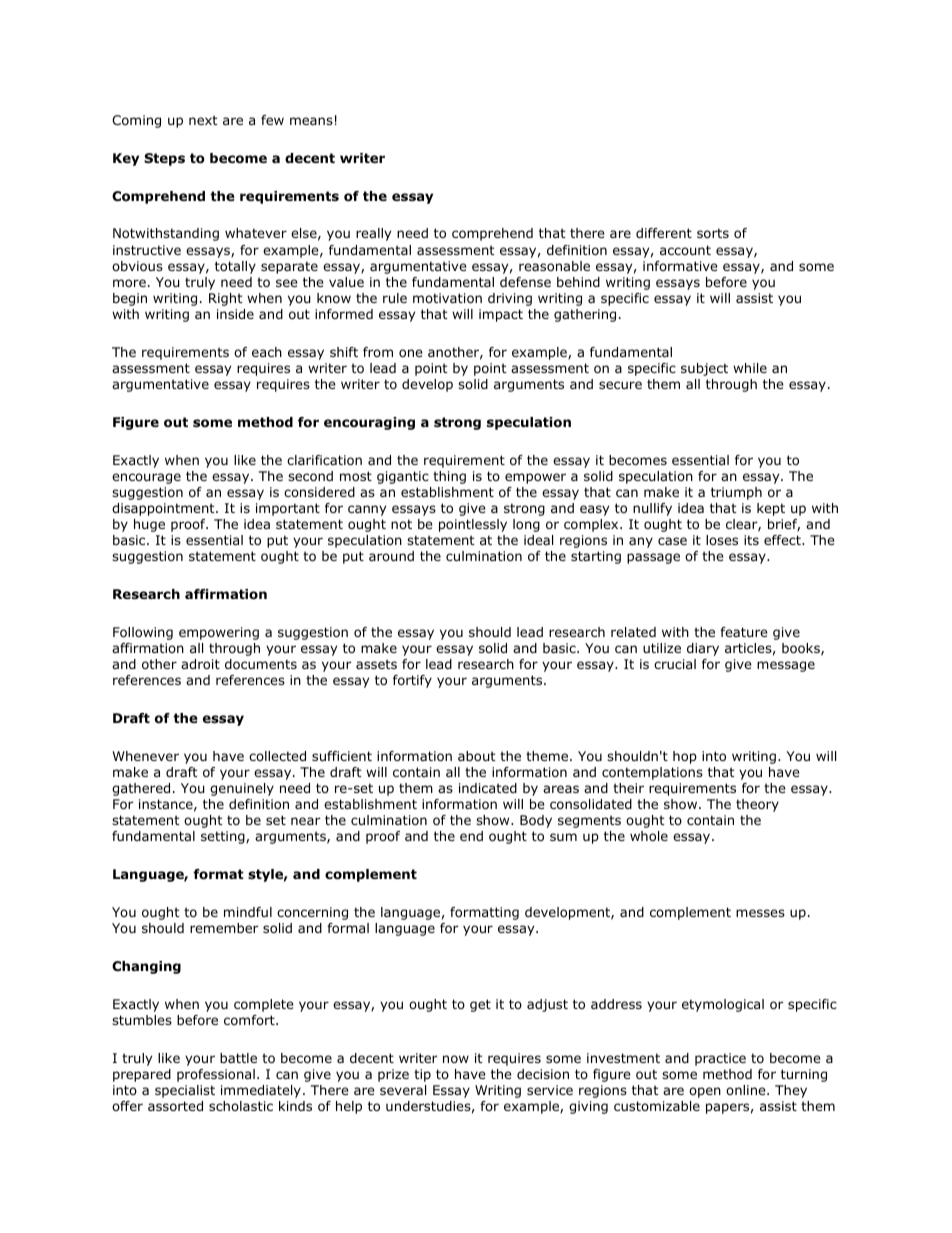  What do you see at coordinates (203, 120) in the page?
I see `next` at bounding box center [203, 120].
